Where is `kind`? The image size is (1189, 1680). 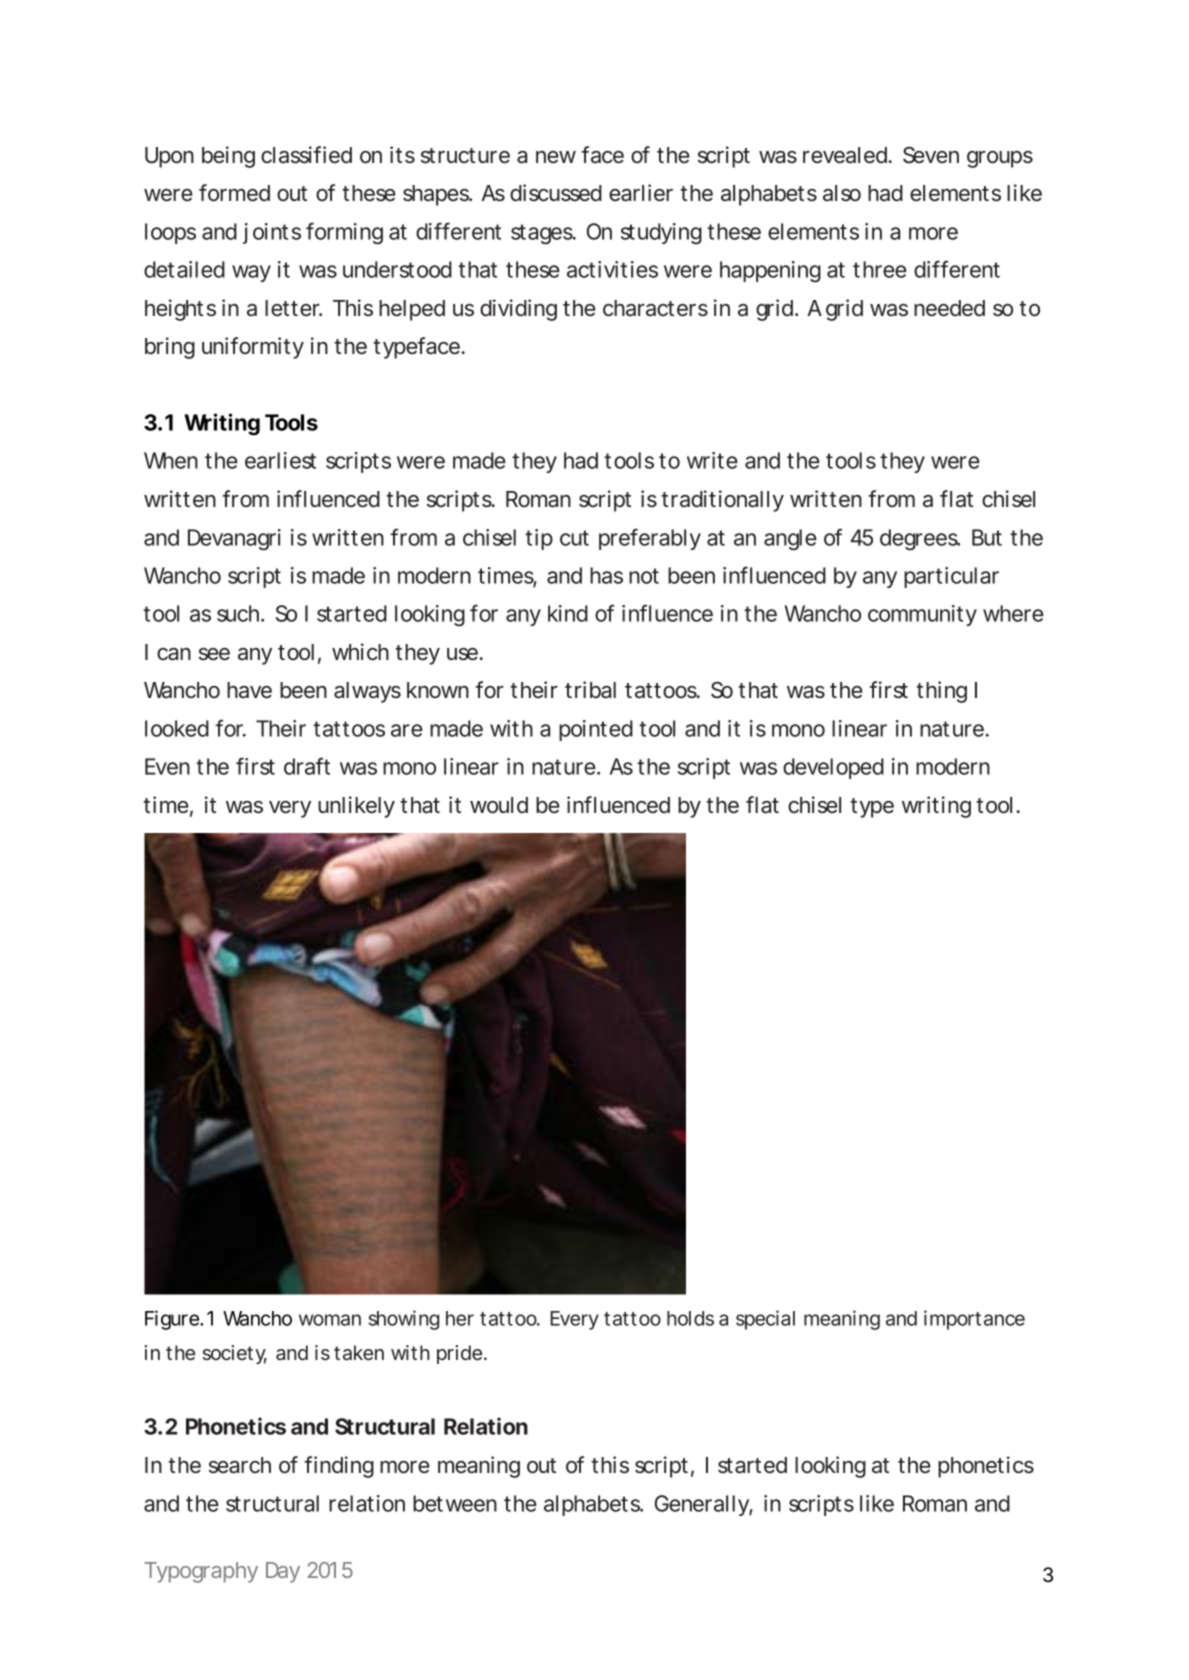
kind is located at coordinates (568, 613).
